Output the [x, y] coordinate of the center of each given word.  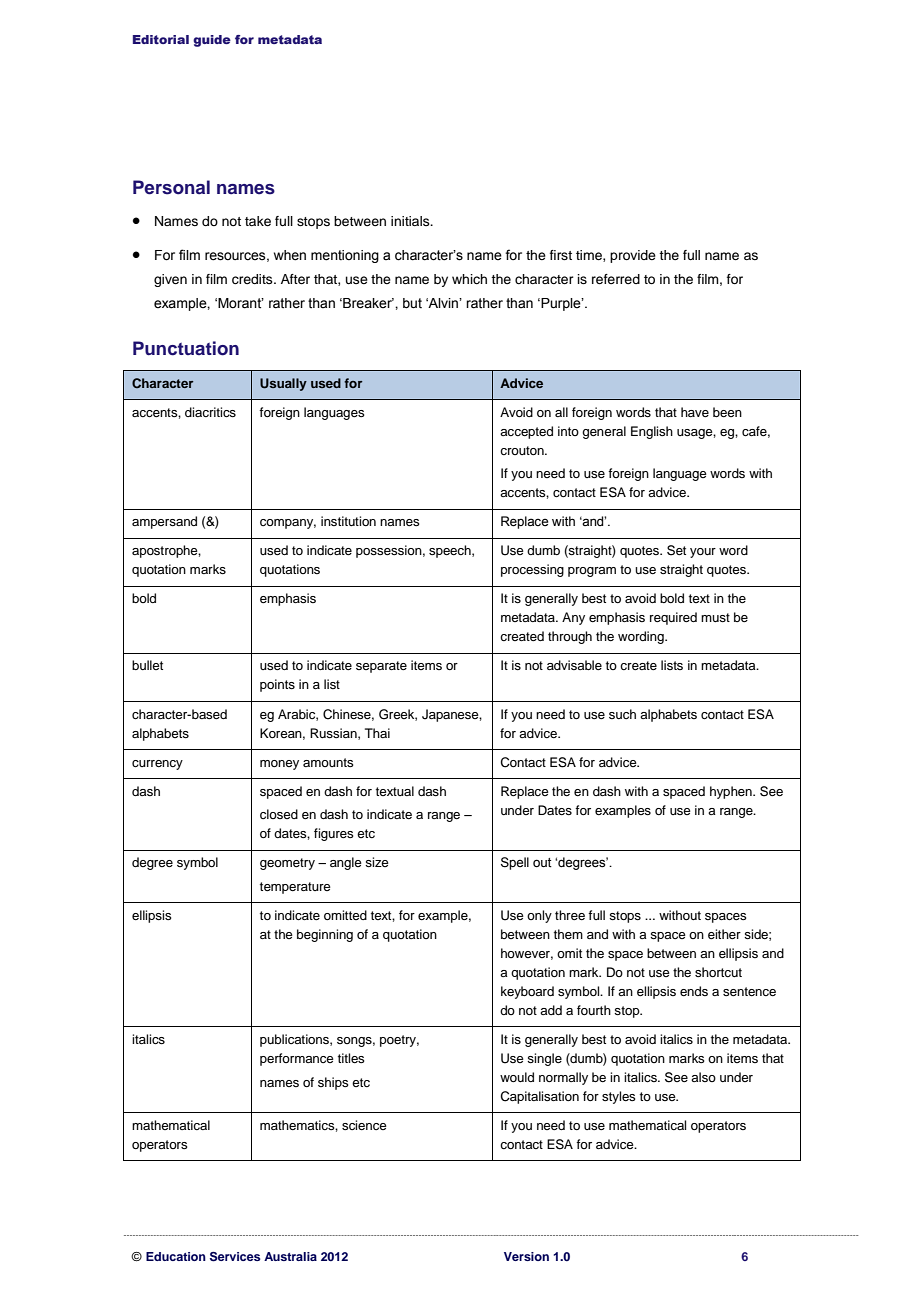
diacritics [210, 412]
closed [279, 814]
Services [235, 1257]
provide [633, 256]
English [652, 432]
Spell [515, 863]
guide [212, 41]
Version [526, 1256]
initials [411, 221]
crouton [523, 450]
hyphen [732, 792]
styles [619, 1097]
